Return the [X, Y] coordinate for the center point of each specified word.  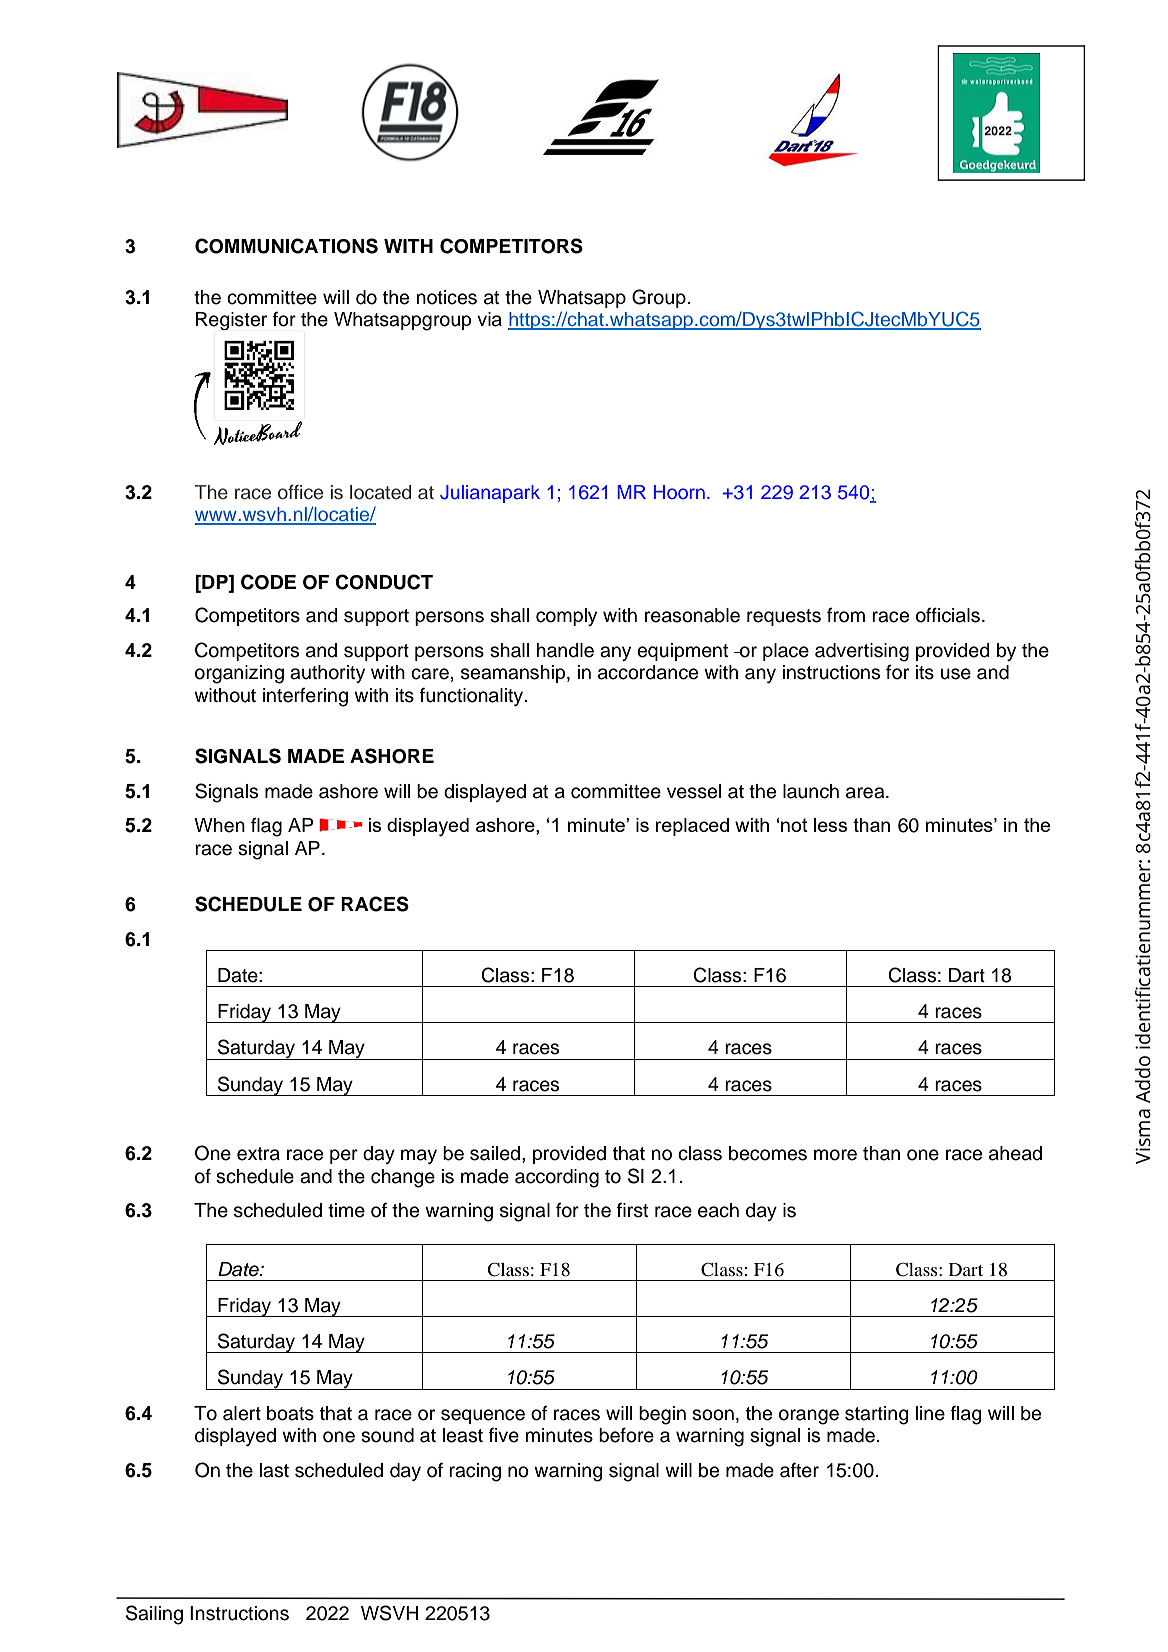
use [956, 674]
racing [475, 1472]
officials [948, 615]
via [489, 319]
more [835, 1155]
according [557, 1178]
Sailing [154, 1615]
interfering [305, 697]
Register [231, 321]
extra [258, 1154]
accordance [648, 672]
